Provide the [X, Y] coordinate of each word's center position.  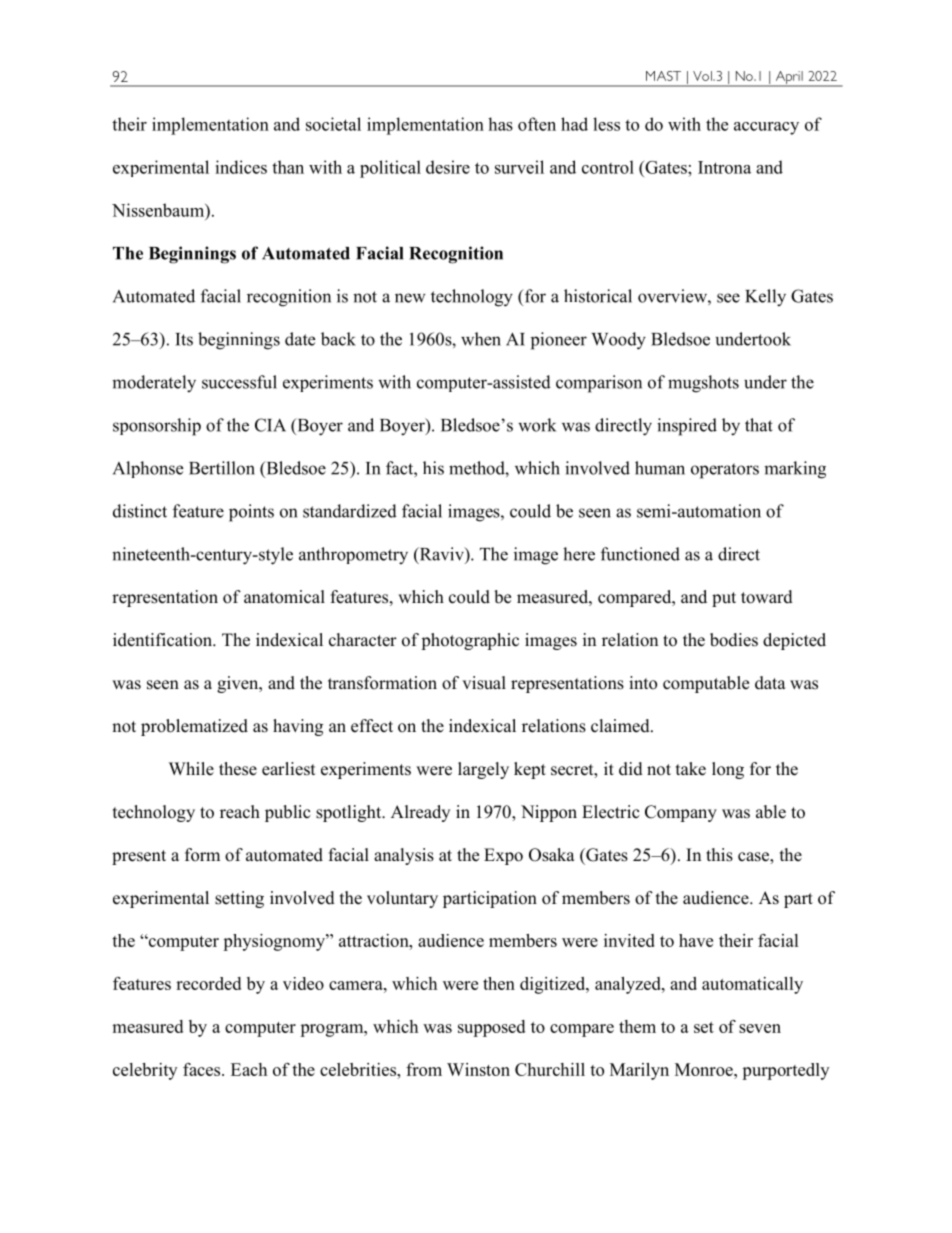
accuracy [766, 128]
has [500, 124]
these [238, 769]
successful [239, 382]
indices [241, 167]
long [728, 770]
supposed [491, 1028]
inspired [687, 427]
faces [203, 1069]
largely [483, 770]
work [537, 425]
